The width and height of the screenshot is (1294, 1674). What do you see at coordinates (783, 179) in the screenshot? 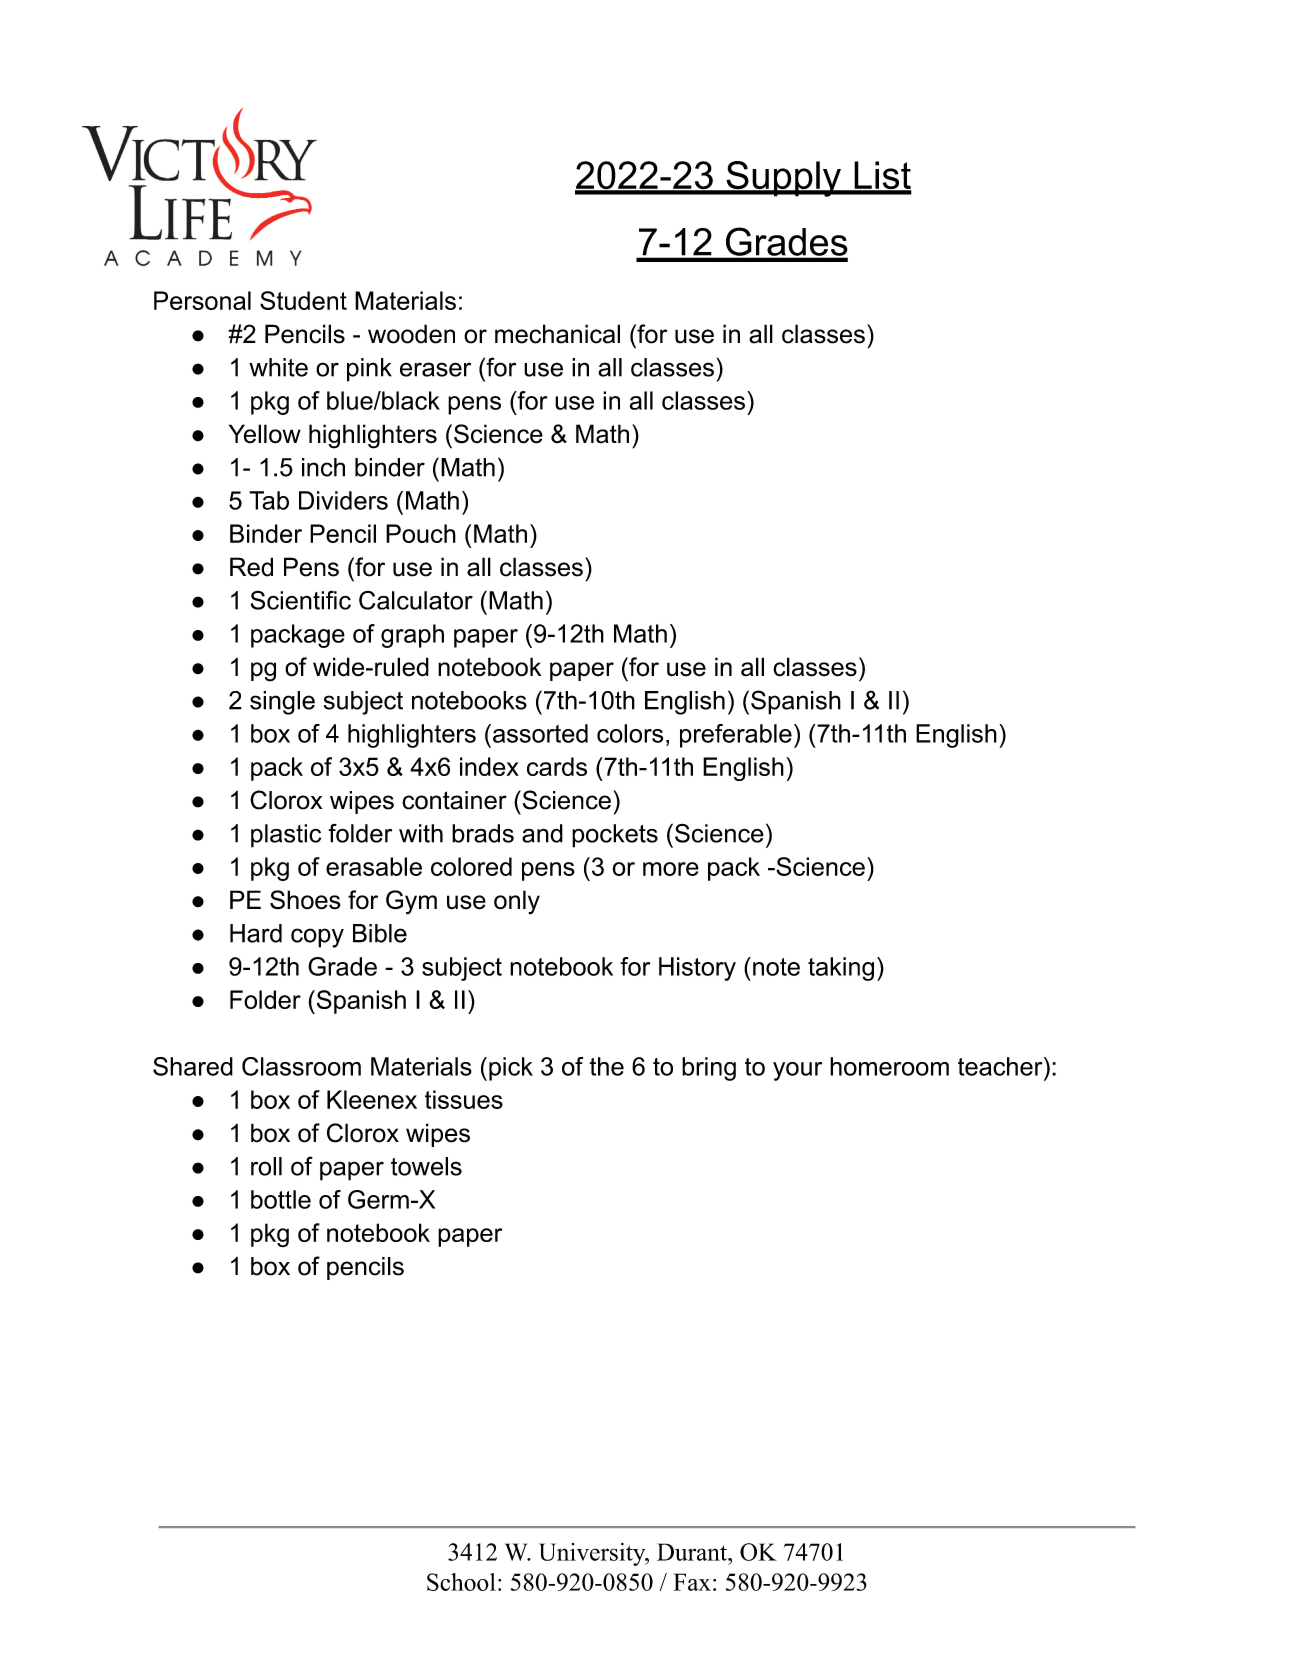
I see `Supply` at bounding box center [783, 179].
